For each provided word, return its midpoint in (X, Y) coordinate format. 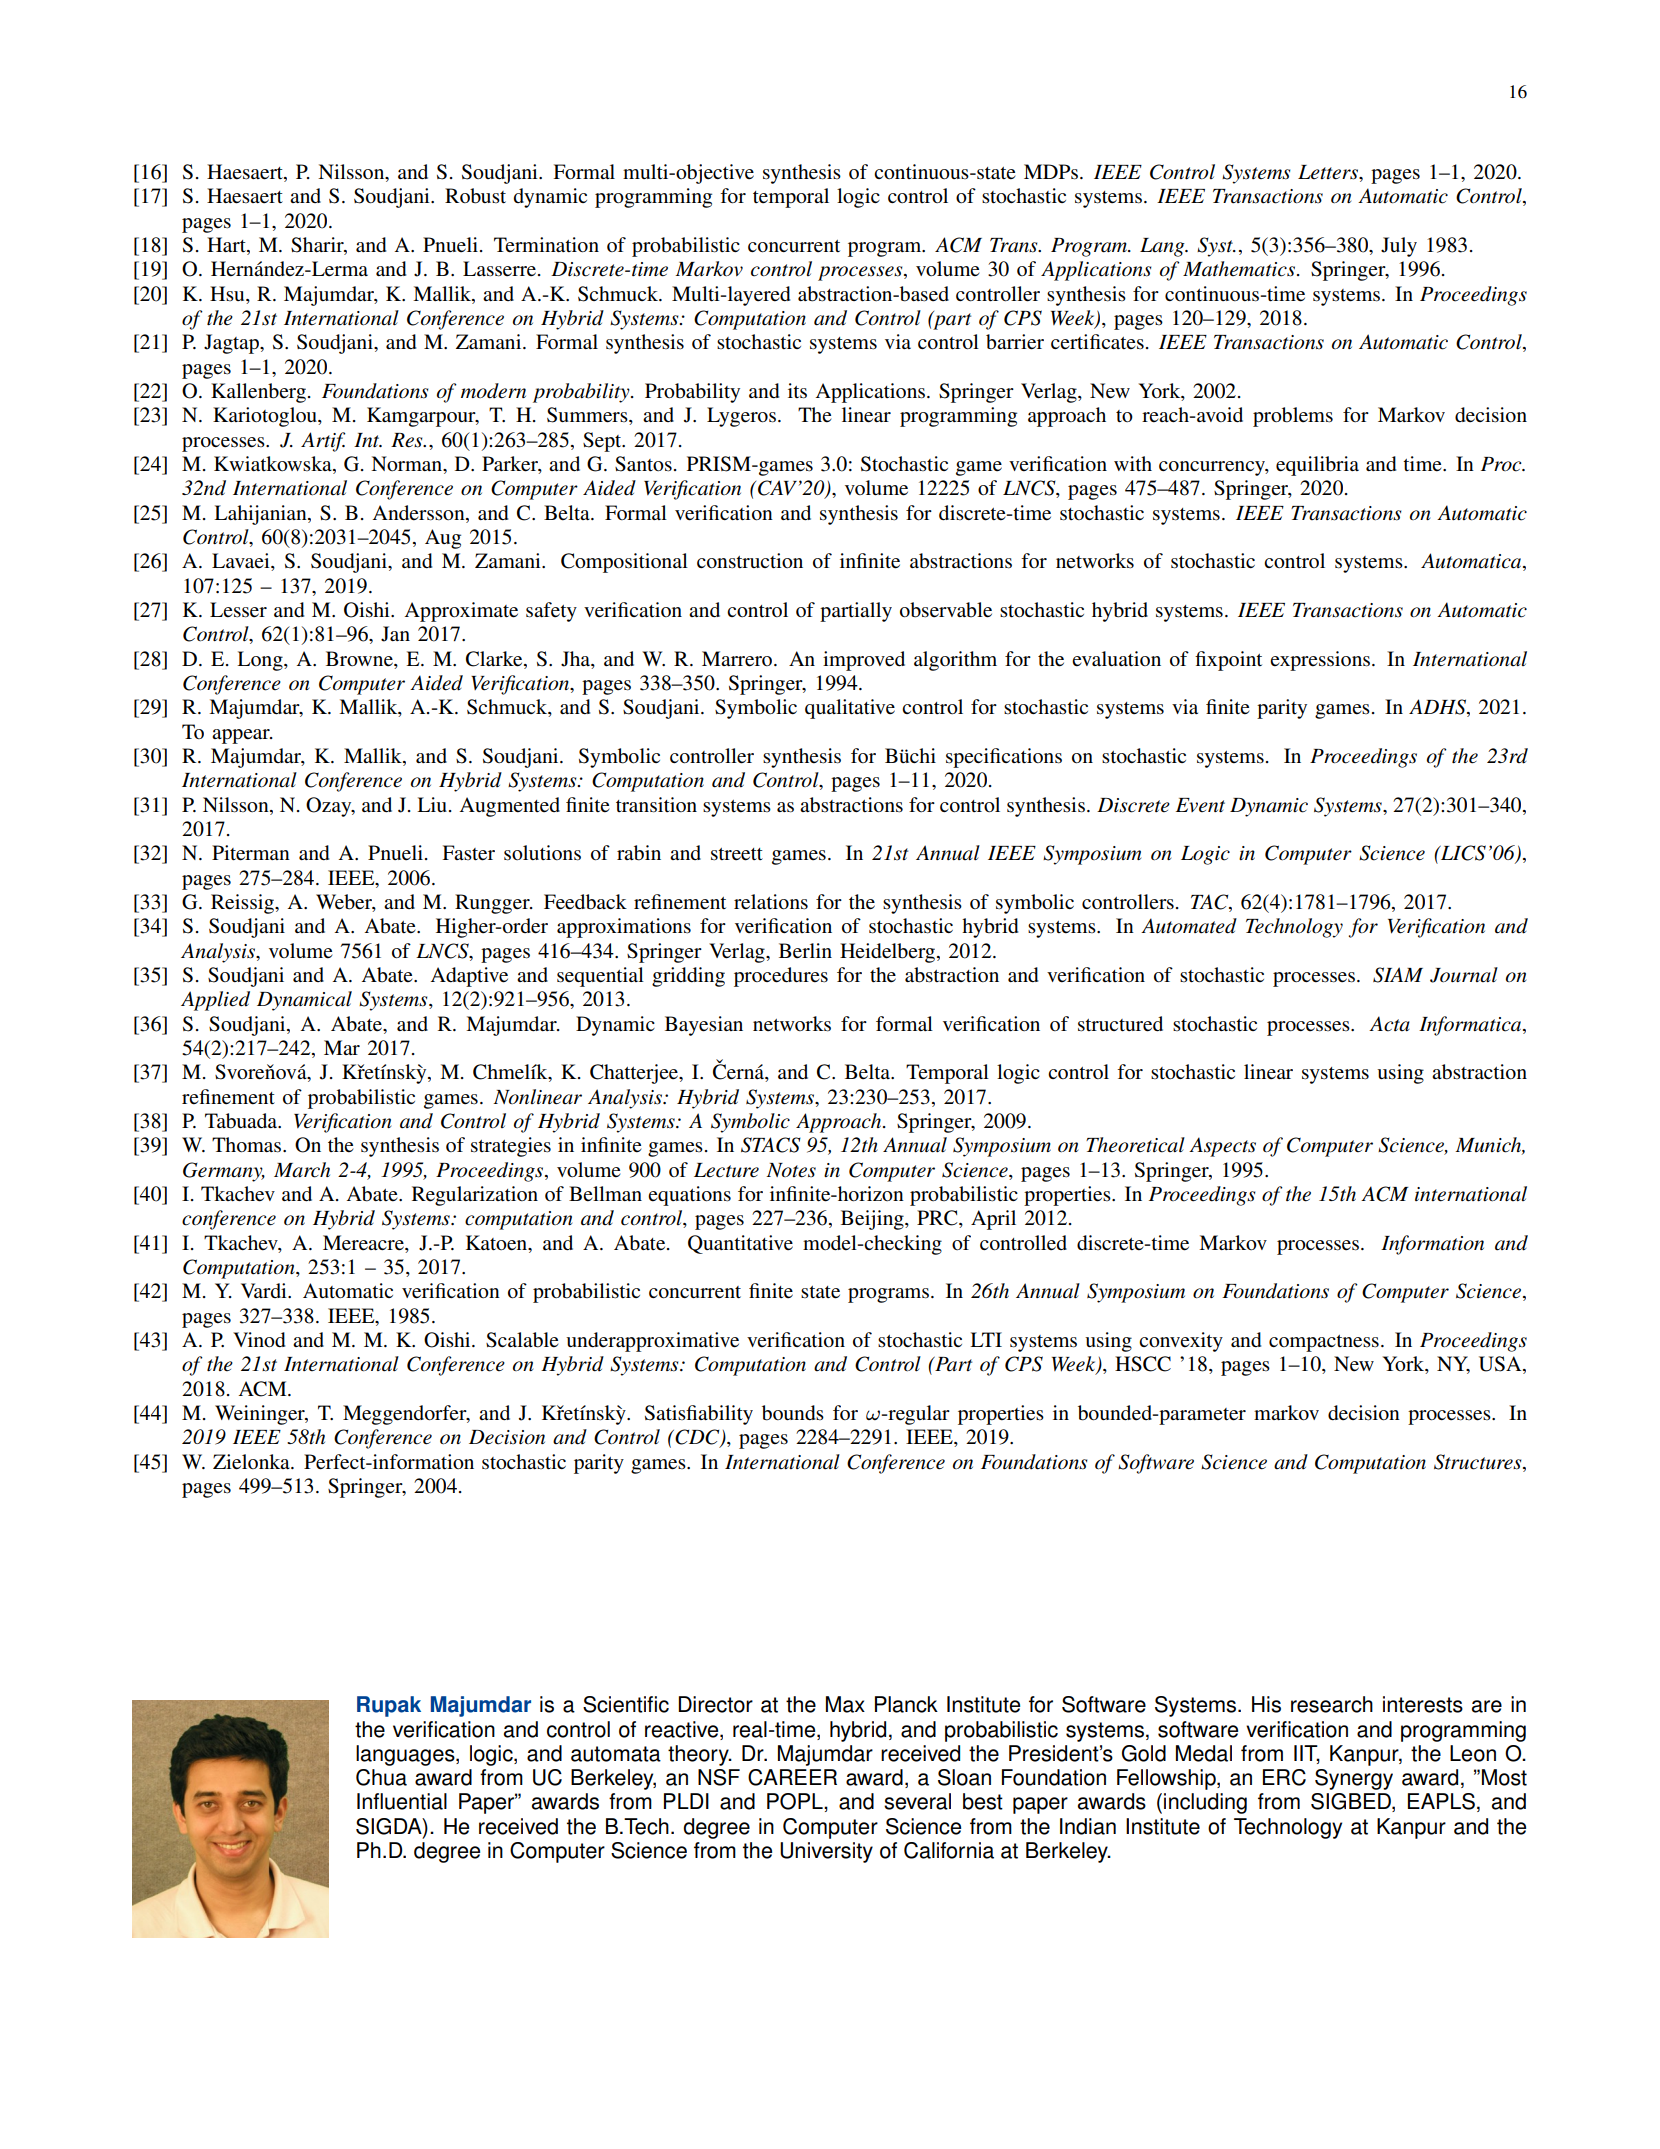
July (1399, 247)
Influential (402, 1801)
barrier (1015, 342)
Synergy (1354, 1779)
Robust (475, 196)
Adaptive (469, 977)
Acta (1389, 1024)
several (917, 1801)
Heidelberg (887, 953)
